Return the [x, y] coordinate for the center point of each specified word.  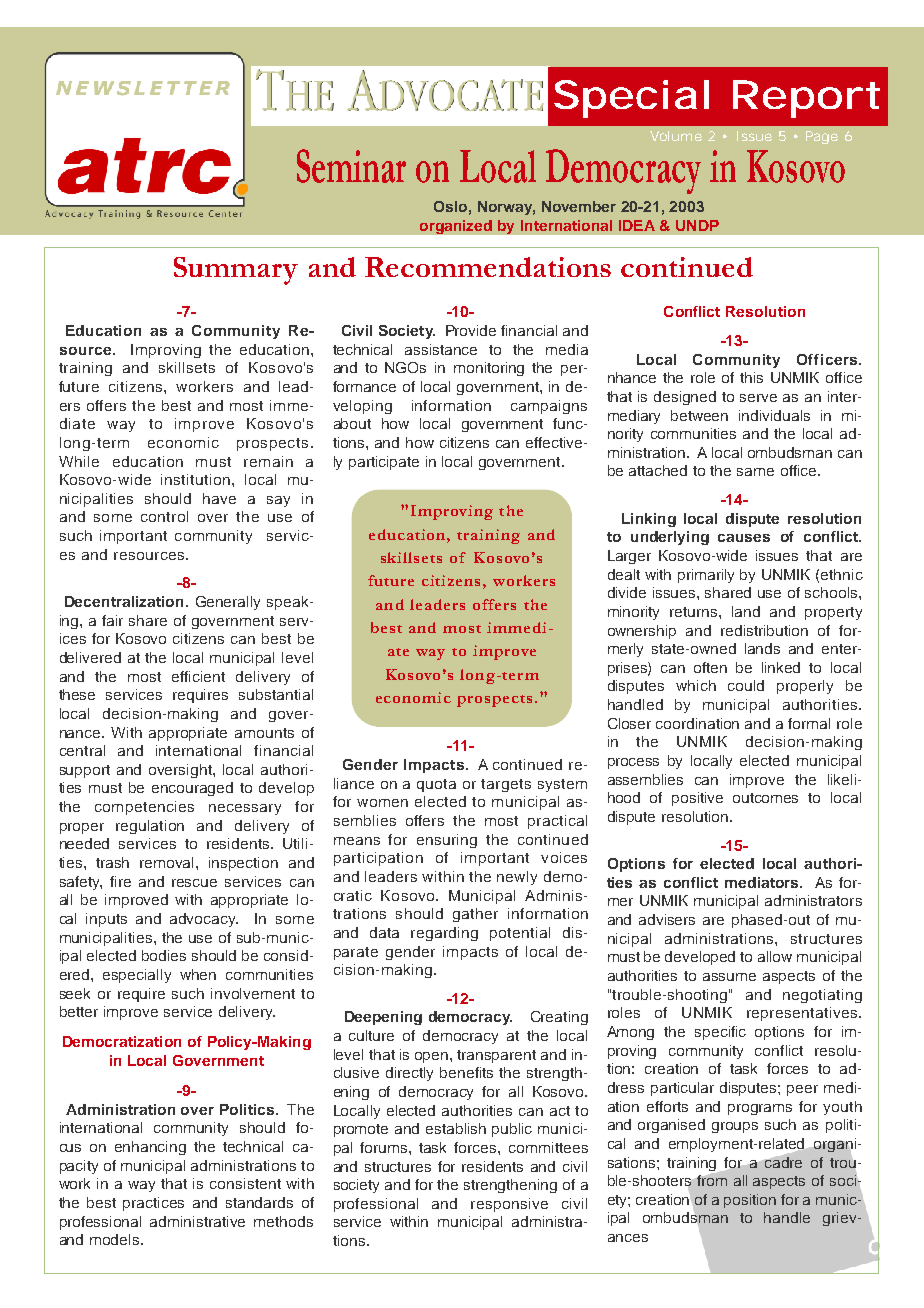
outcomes [765, 798]
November [579, 206]
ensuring [447, 841]
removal [168, 862]
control [164, 516]
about [352, 423]
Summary [236, 271]
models [116, 1239]
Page [822, 137]
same [755, 472]
